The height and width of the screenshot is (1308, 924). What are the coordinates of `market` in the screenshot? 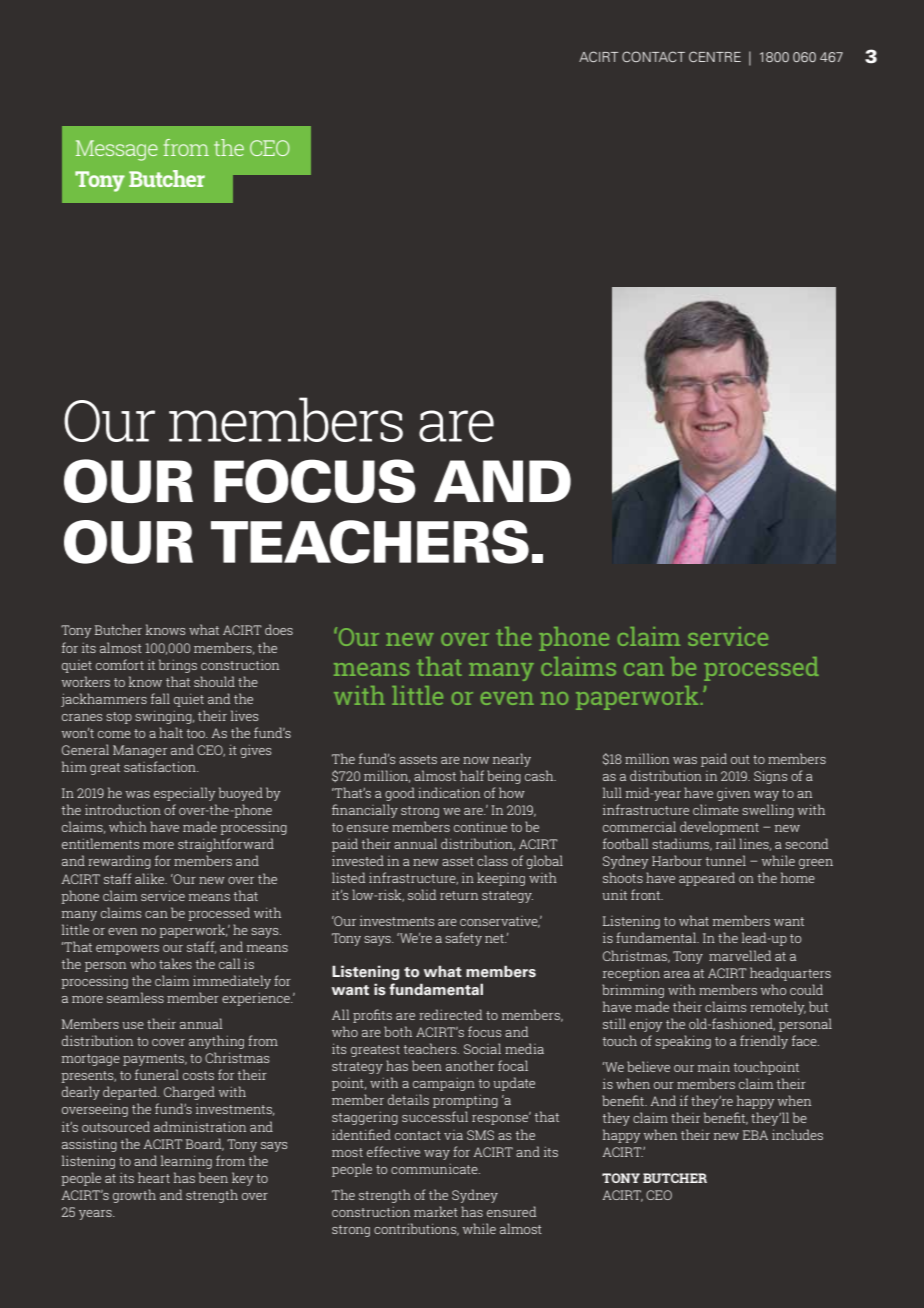 It's located at (436, 1211).
